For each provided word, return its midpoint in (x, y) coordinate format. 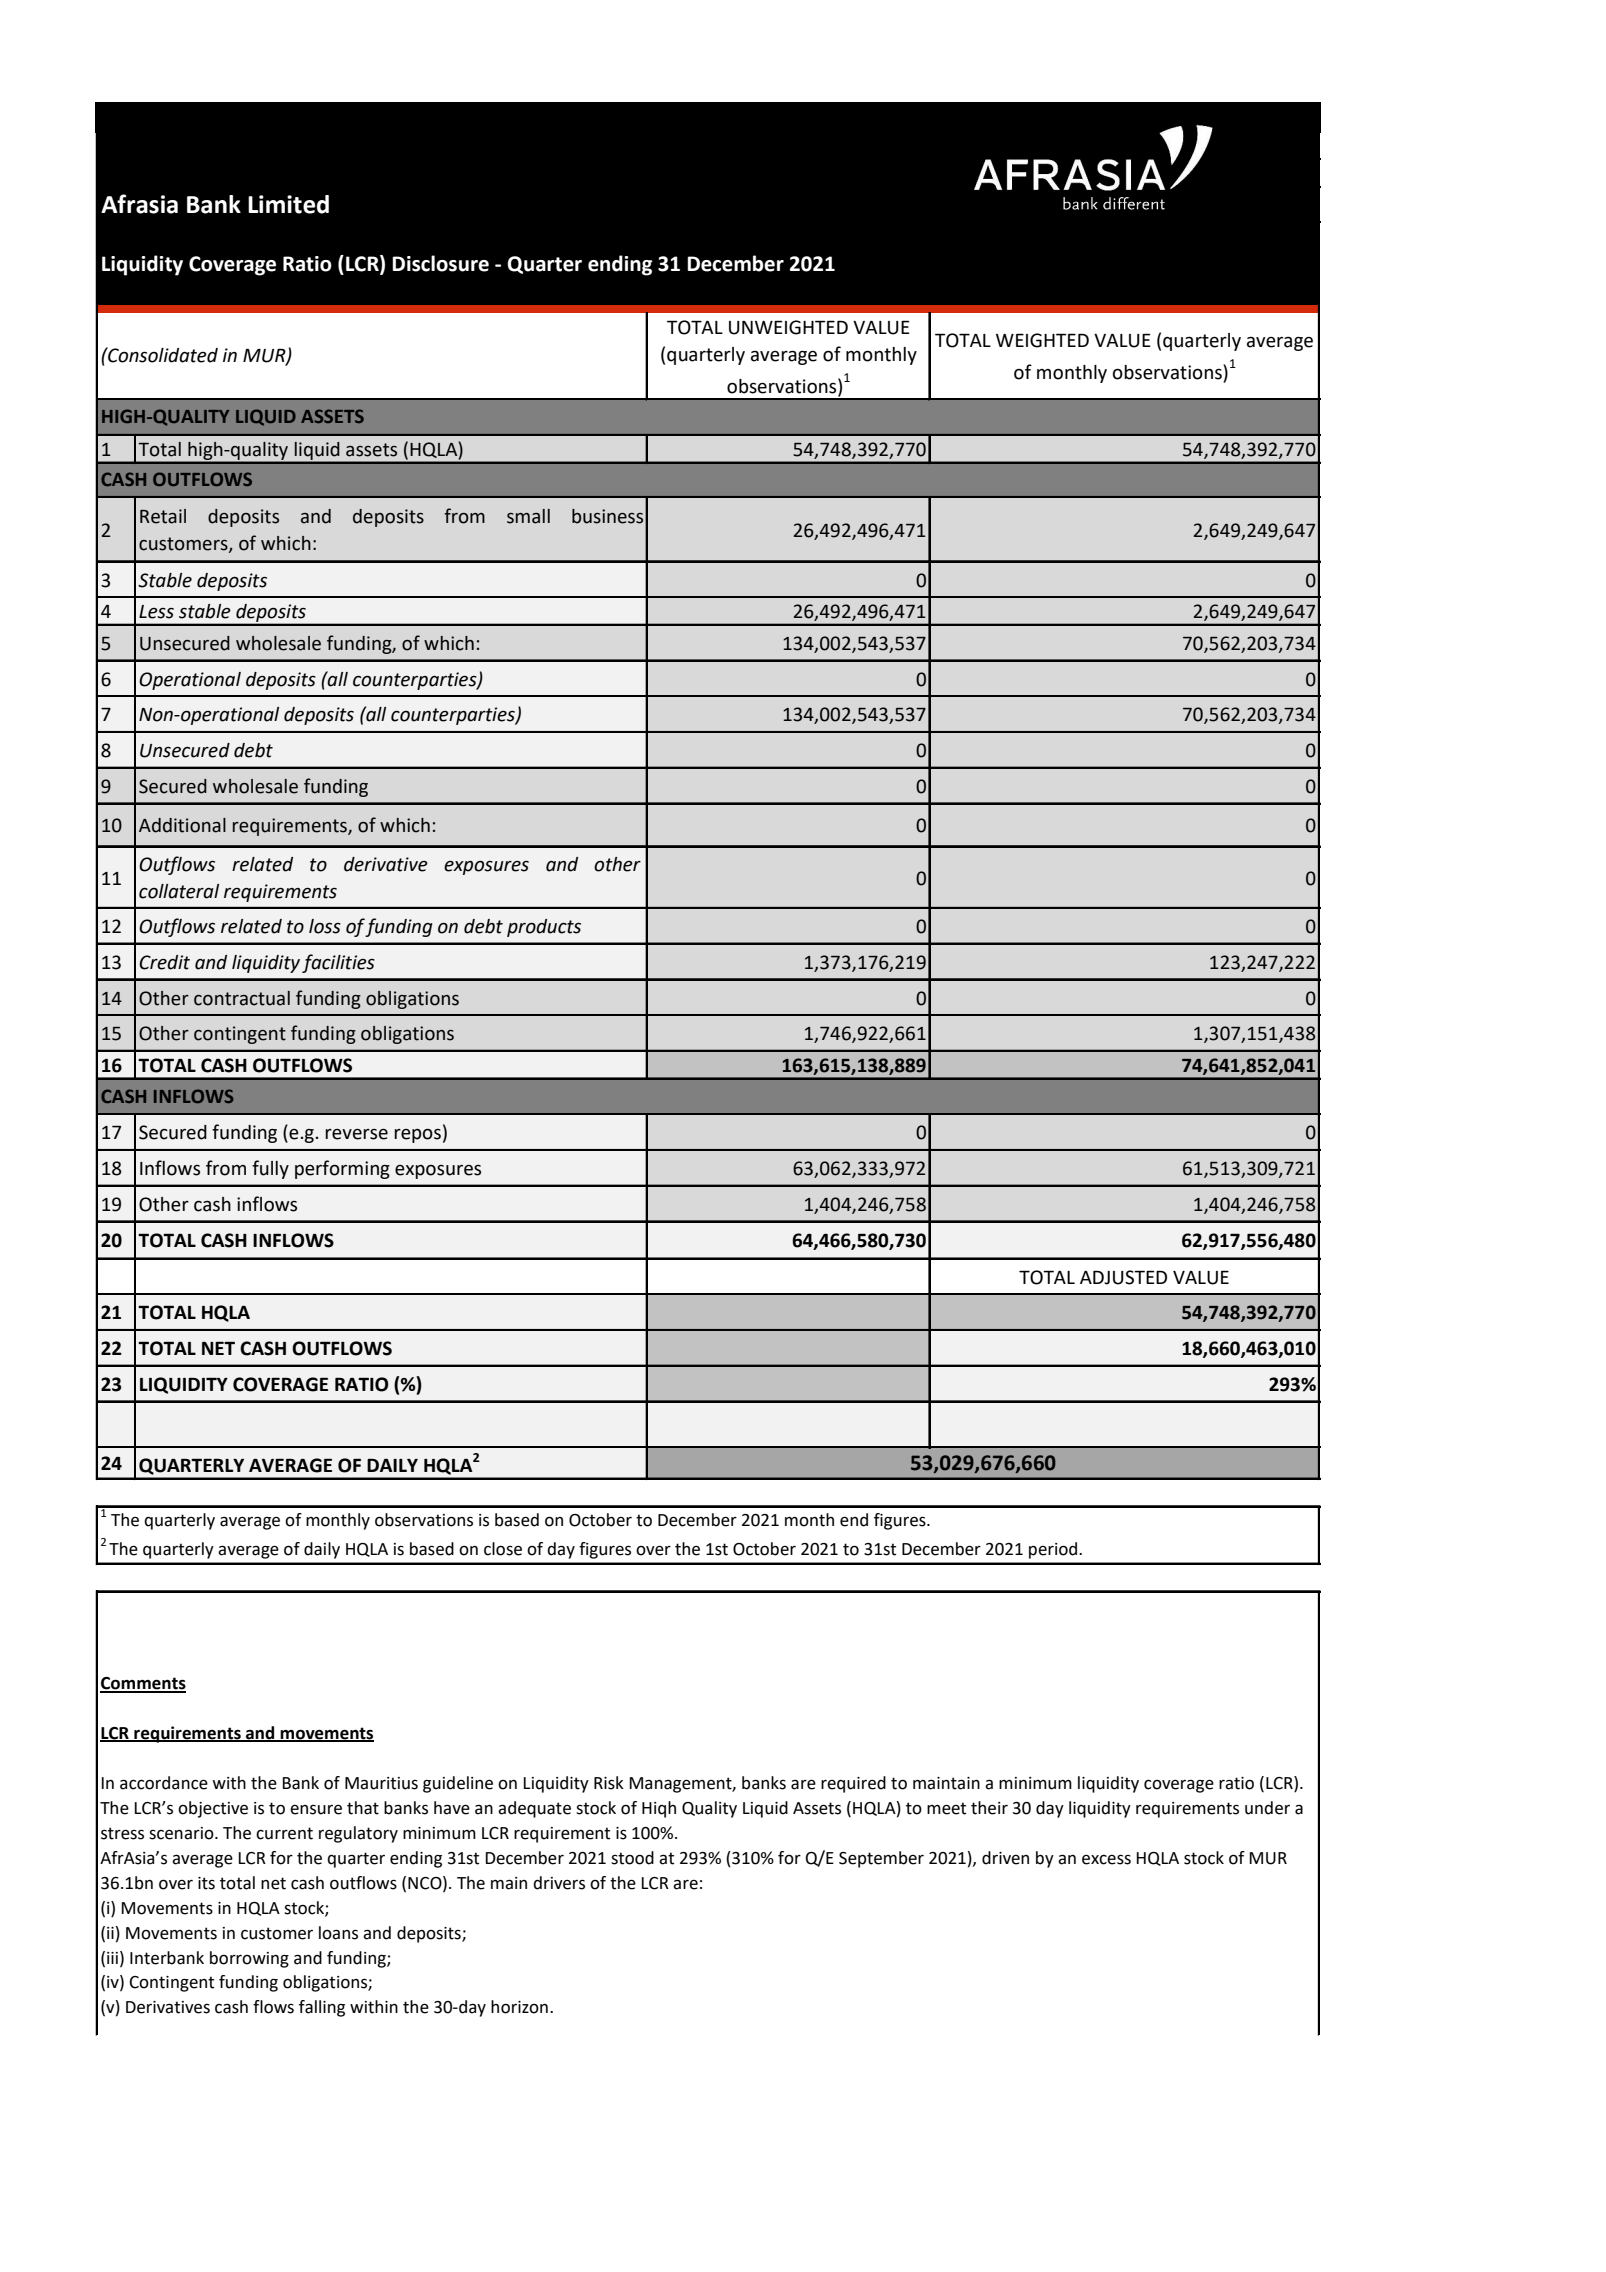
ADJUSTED (1123, 1277)
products (544, 928)
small (528, 516)
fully (270, 1169)
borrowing (249, 1959)
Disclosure (440, 263)
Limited (288, 204)
